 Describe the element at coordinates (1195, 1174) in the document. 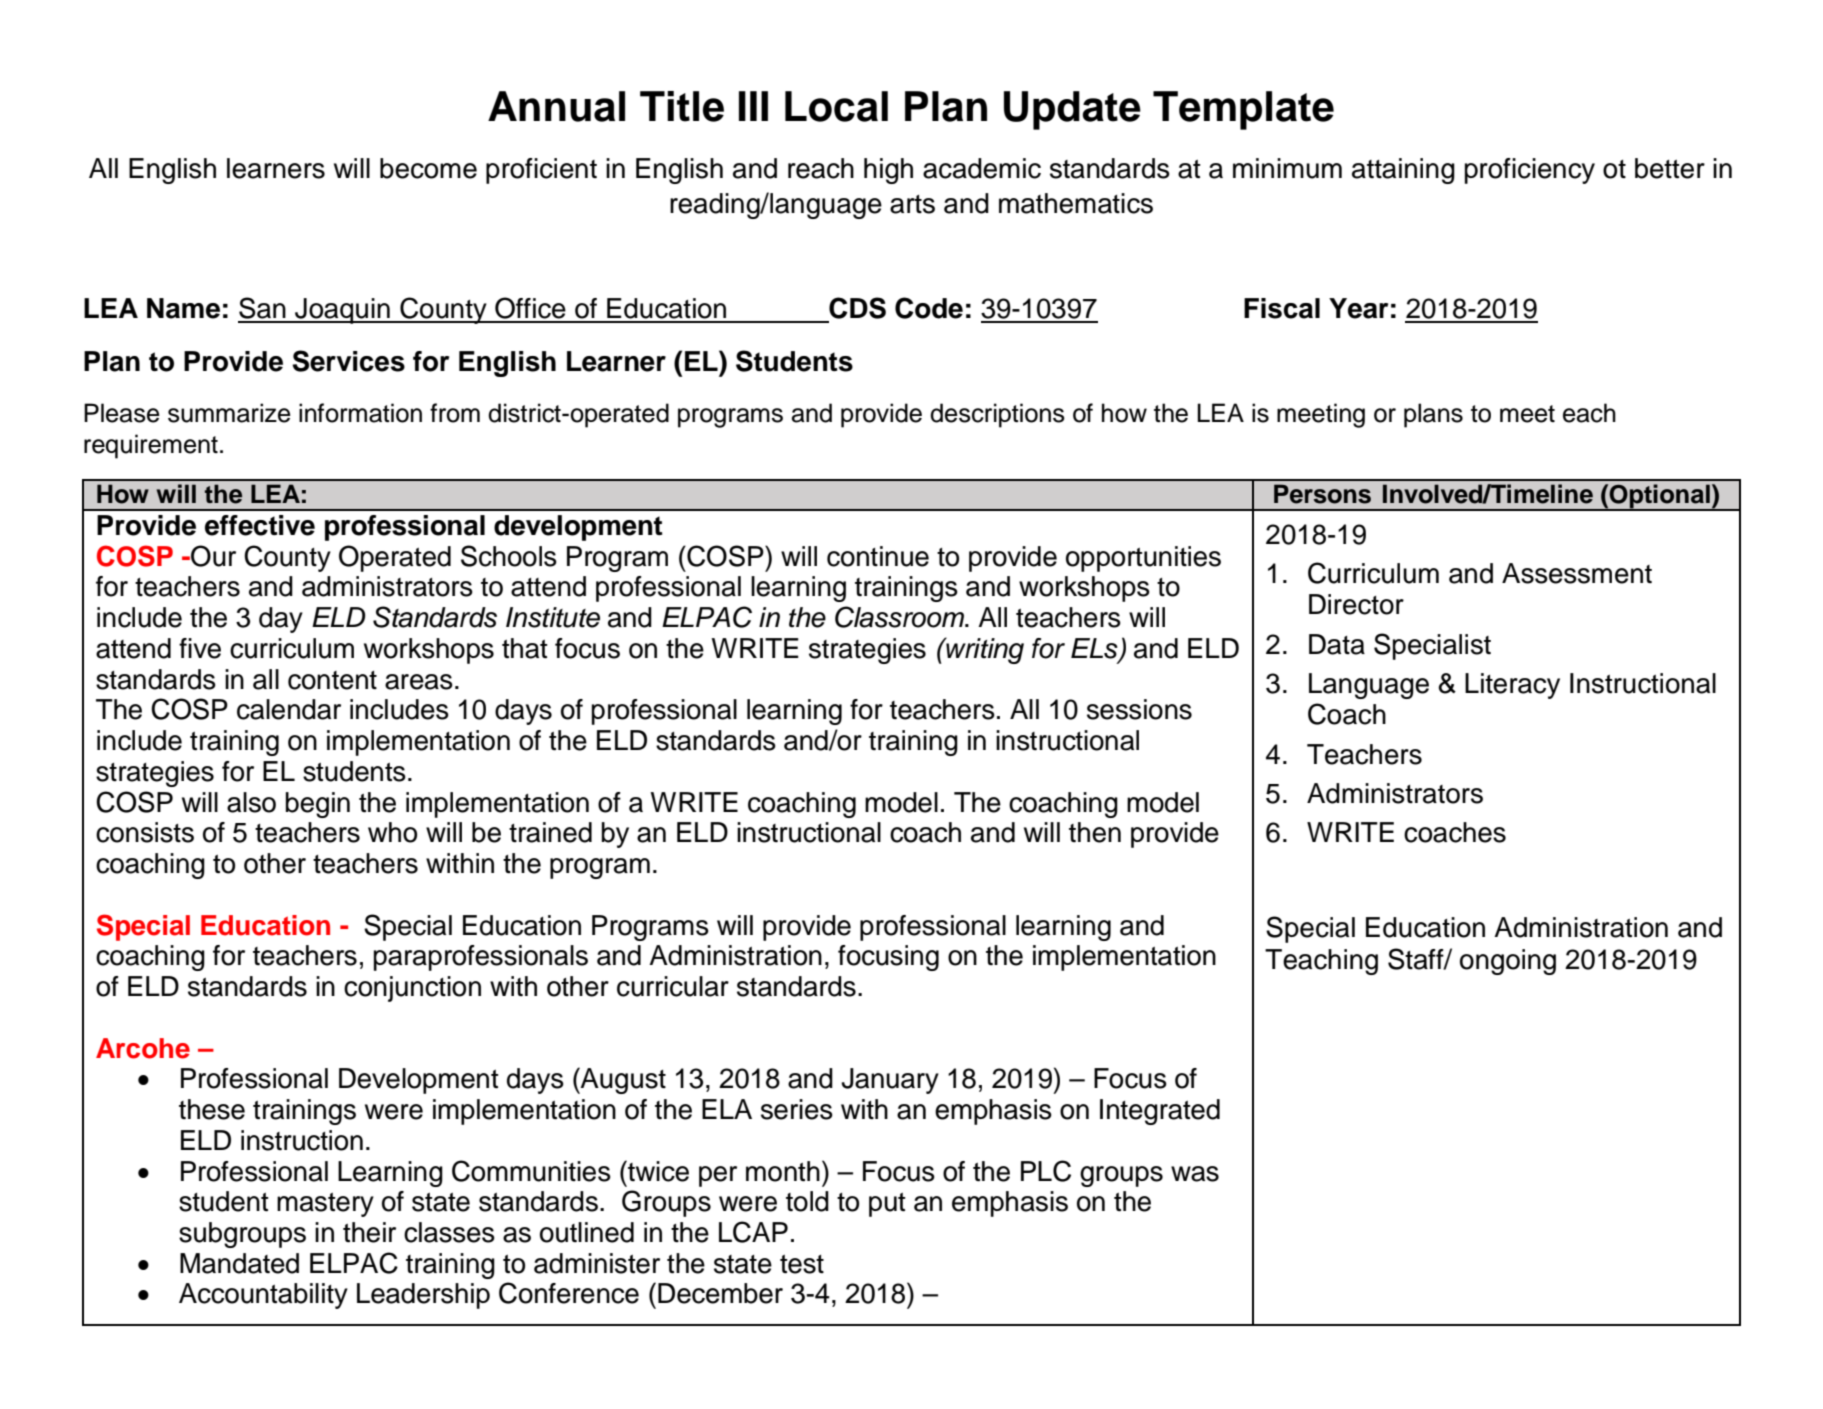

I see `was` at that location.
